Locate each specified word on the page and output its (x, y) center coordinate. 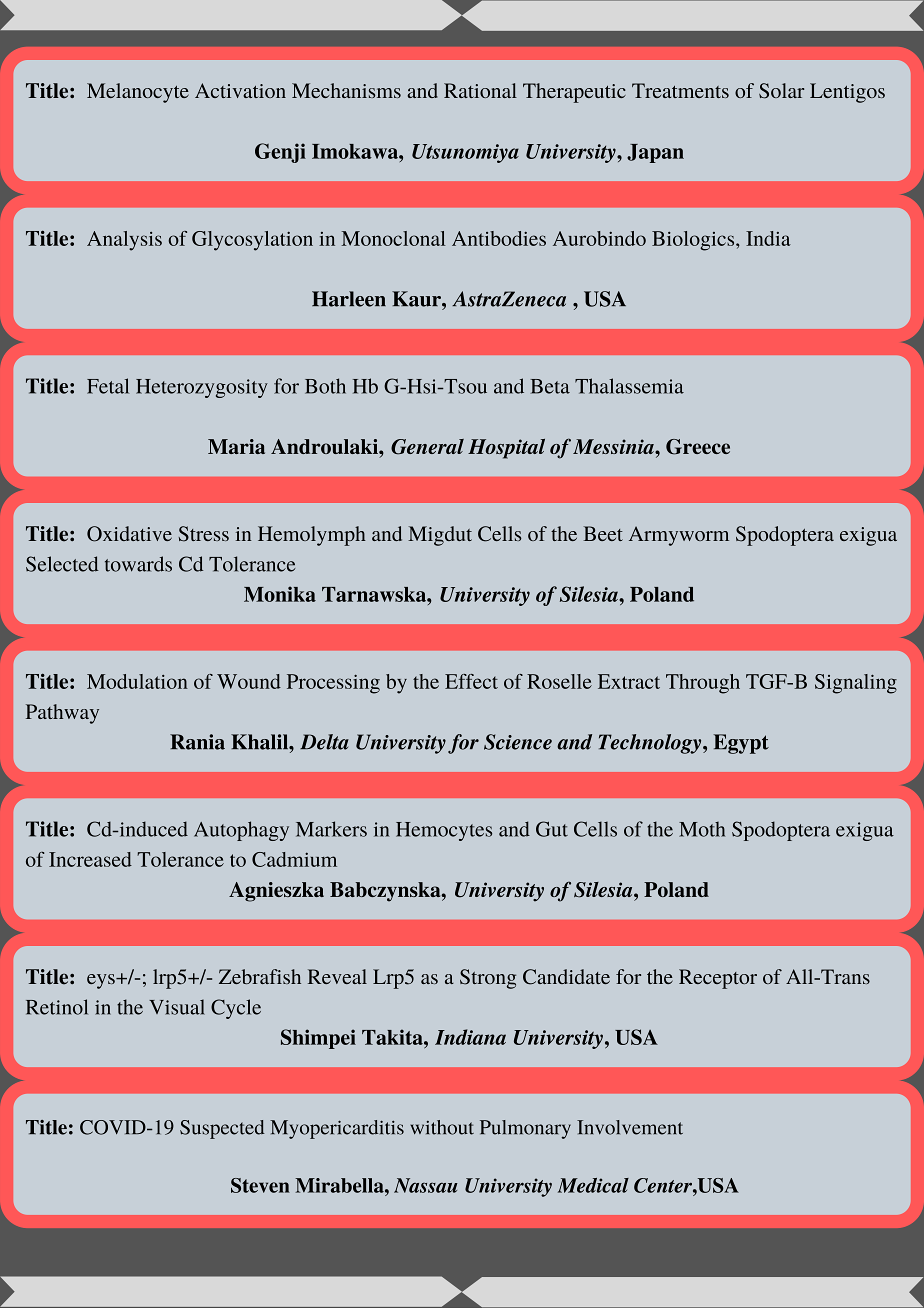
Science (518, 742)
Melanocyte (138, 93)
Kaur (417, 299)
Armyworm (679, 536)
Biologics (694, 241)
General (427, 447)
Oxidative (129, 534)
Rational (480, 90)
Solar (781, 91)
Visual (177, 1007)
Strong (488, 979)
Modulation (137, 681)
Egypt (741, 744)
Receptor (718, 979)
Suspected (222, 1129)
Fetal (108, 386)
